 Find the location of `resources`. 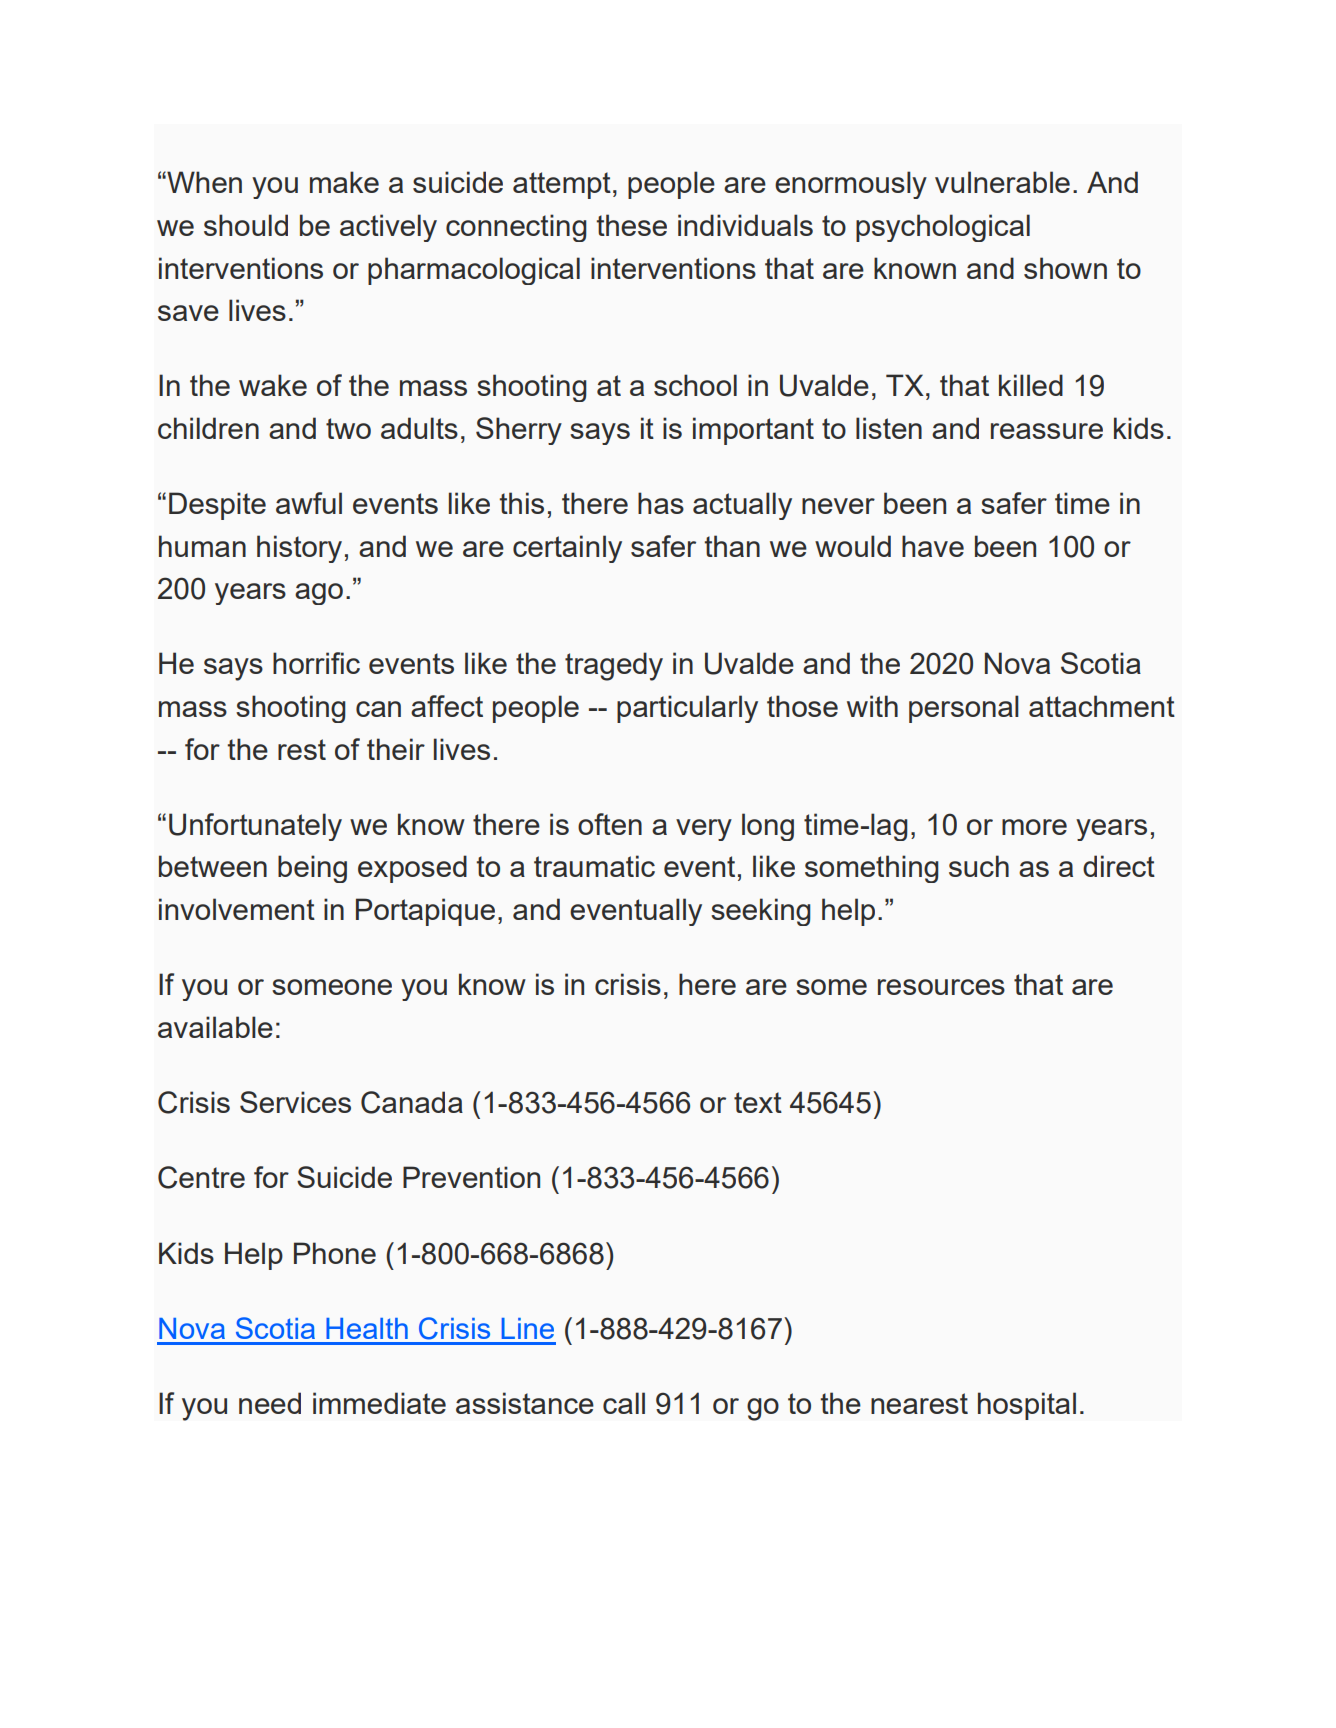

resources is located at coordinates (941, 987).
